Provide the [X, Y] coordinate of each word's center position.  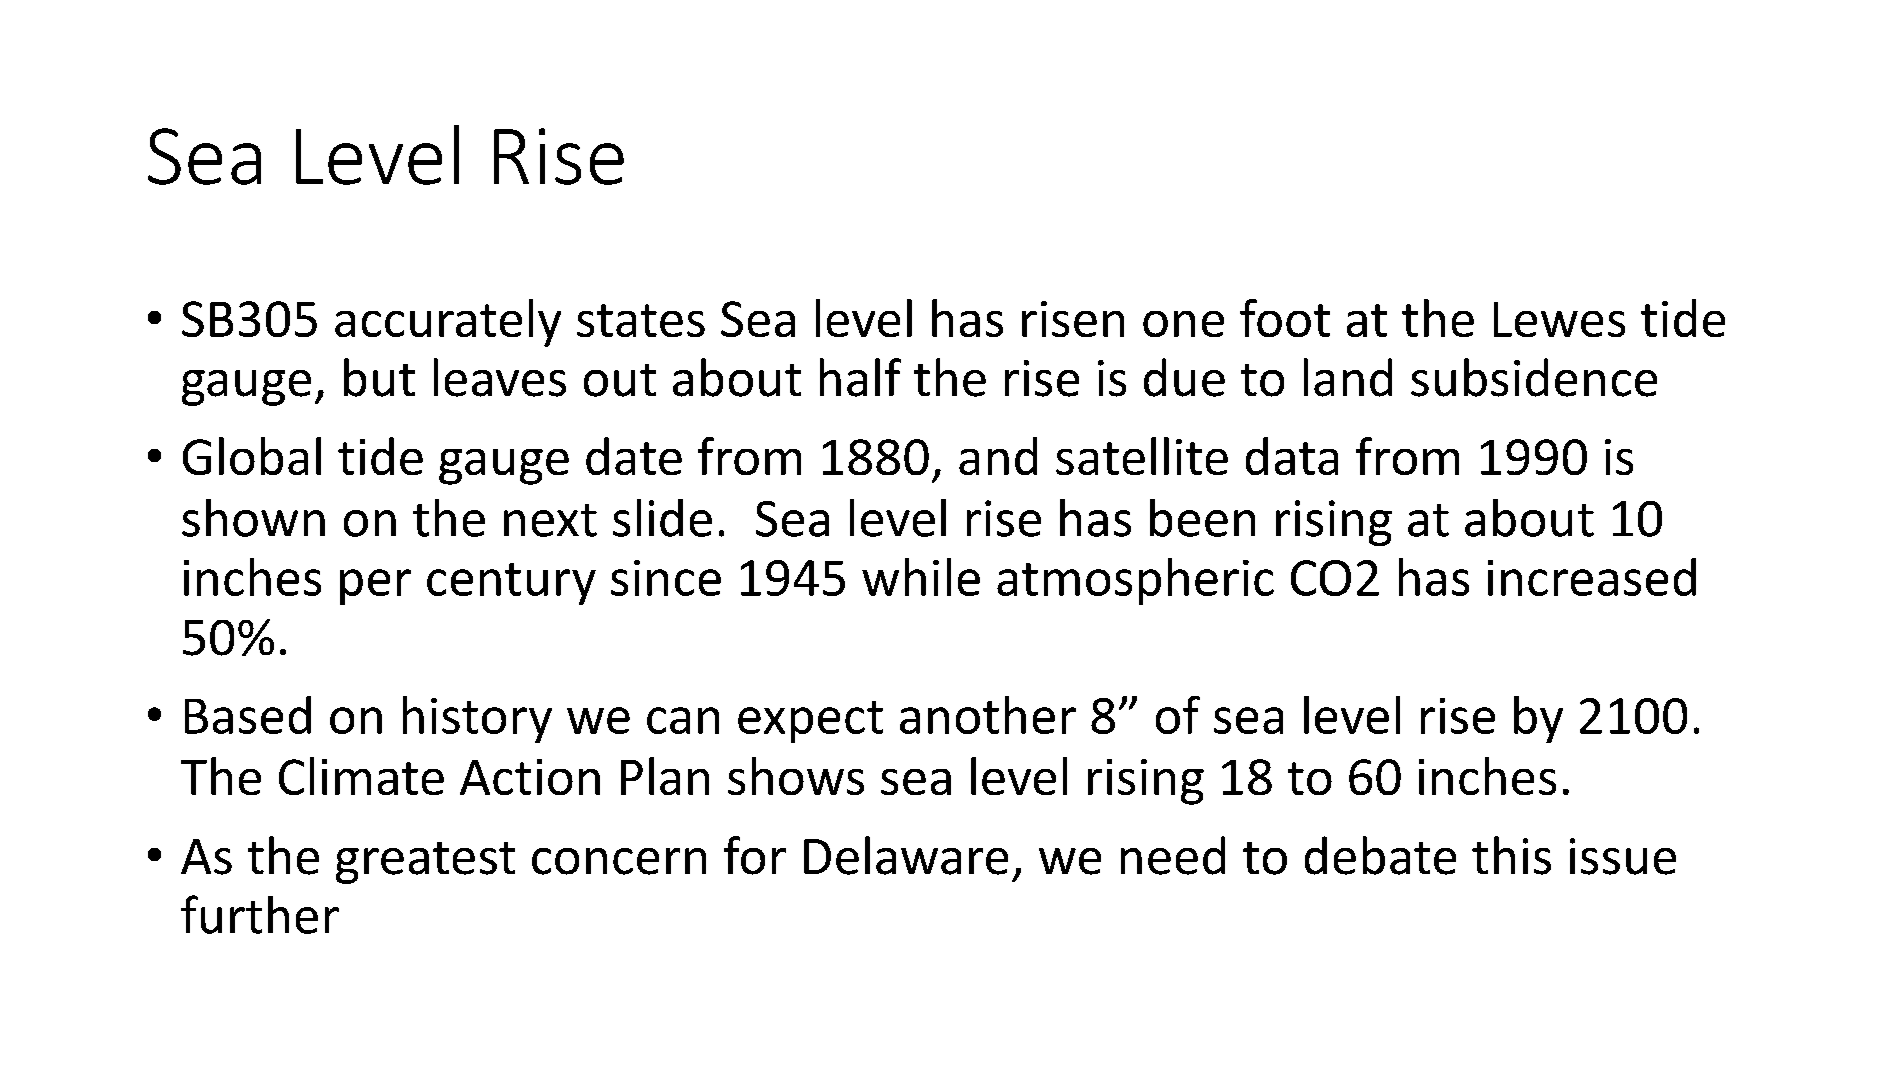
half [860, 377]
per [375, 587]
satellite [1142, 456]
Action [530, 777]
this [1511, 855]
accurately [448, 323]
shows [796, 776]
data [1292, 456]
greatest [425, 863]
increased [1592, 577]
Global [252, 456]
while [921, 577]
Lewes [1559, 319]
